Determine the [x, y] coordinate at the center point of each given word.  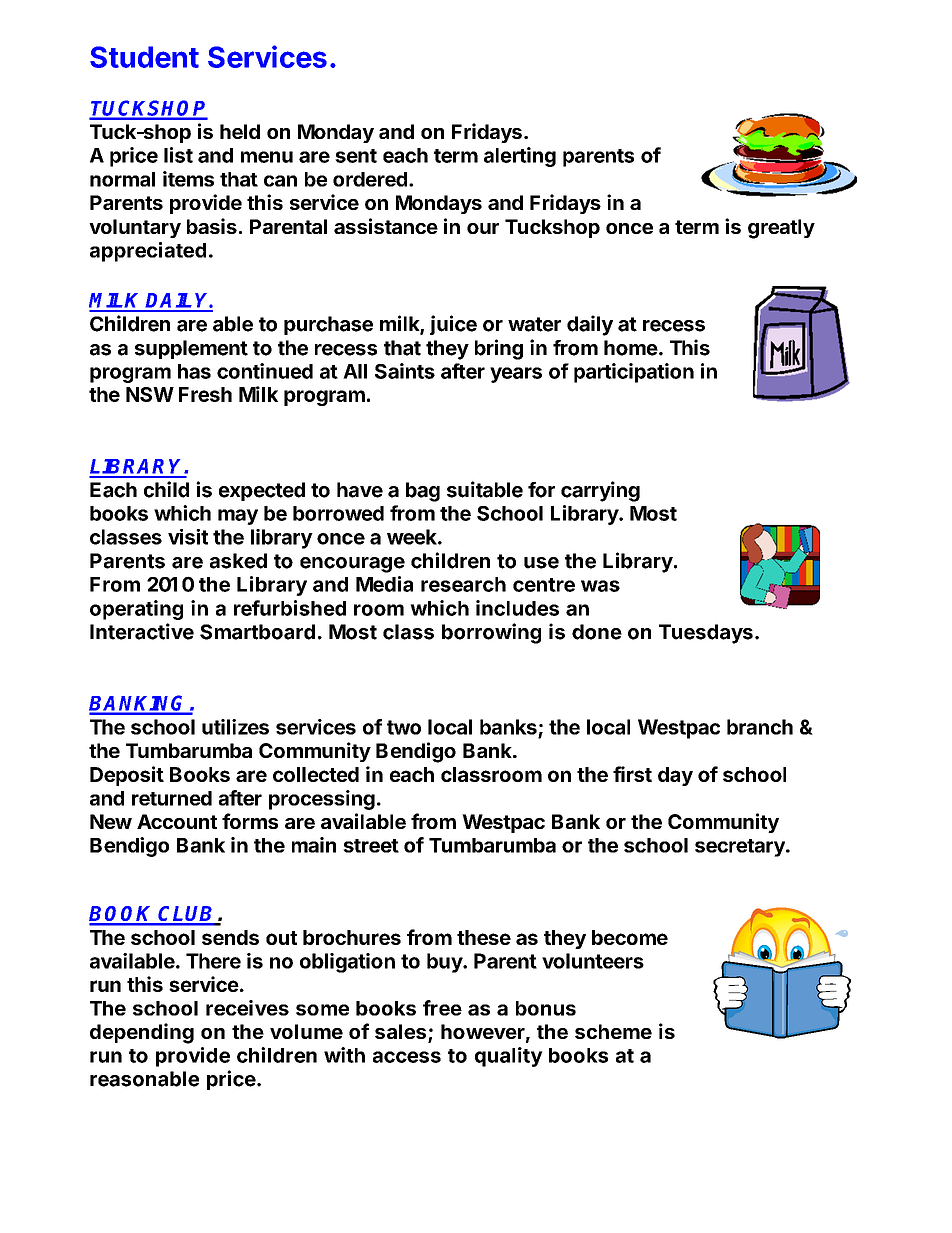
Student [144, 57]
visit [188, 537]
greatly [781, 229]
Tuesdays [706, 634]
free [442, 1008]
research [463, 584]
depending [142, 1033]
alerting [520, 157]
